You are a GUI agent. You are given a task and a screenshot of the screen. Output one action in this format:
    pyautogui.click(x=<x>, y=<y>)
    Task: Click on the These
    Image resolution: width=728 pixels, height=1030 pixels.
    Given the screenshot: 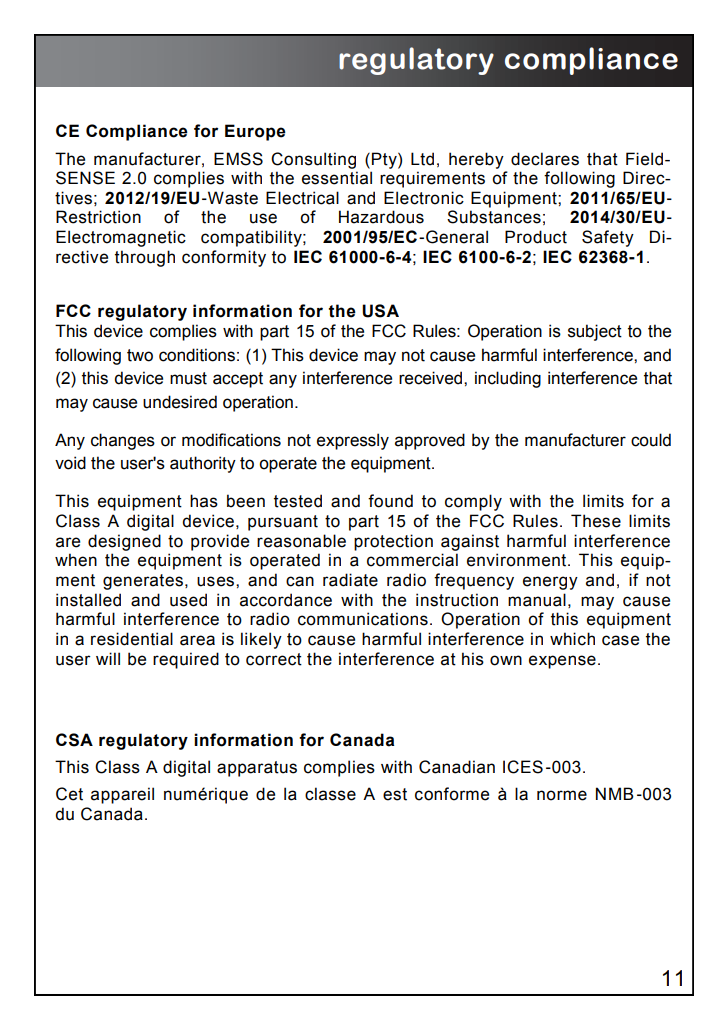 What is the action you would take?
    pyautogui.click(x=596, y=521)
